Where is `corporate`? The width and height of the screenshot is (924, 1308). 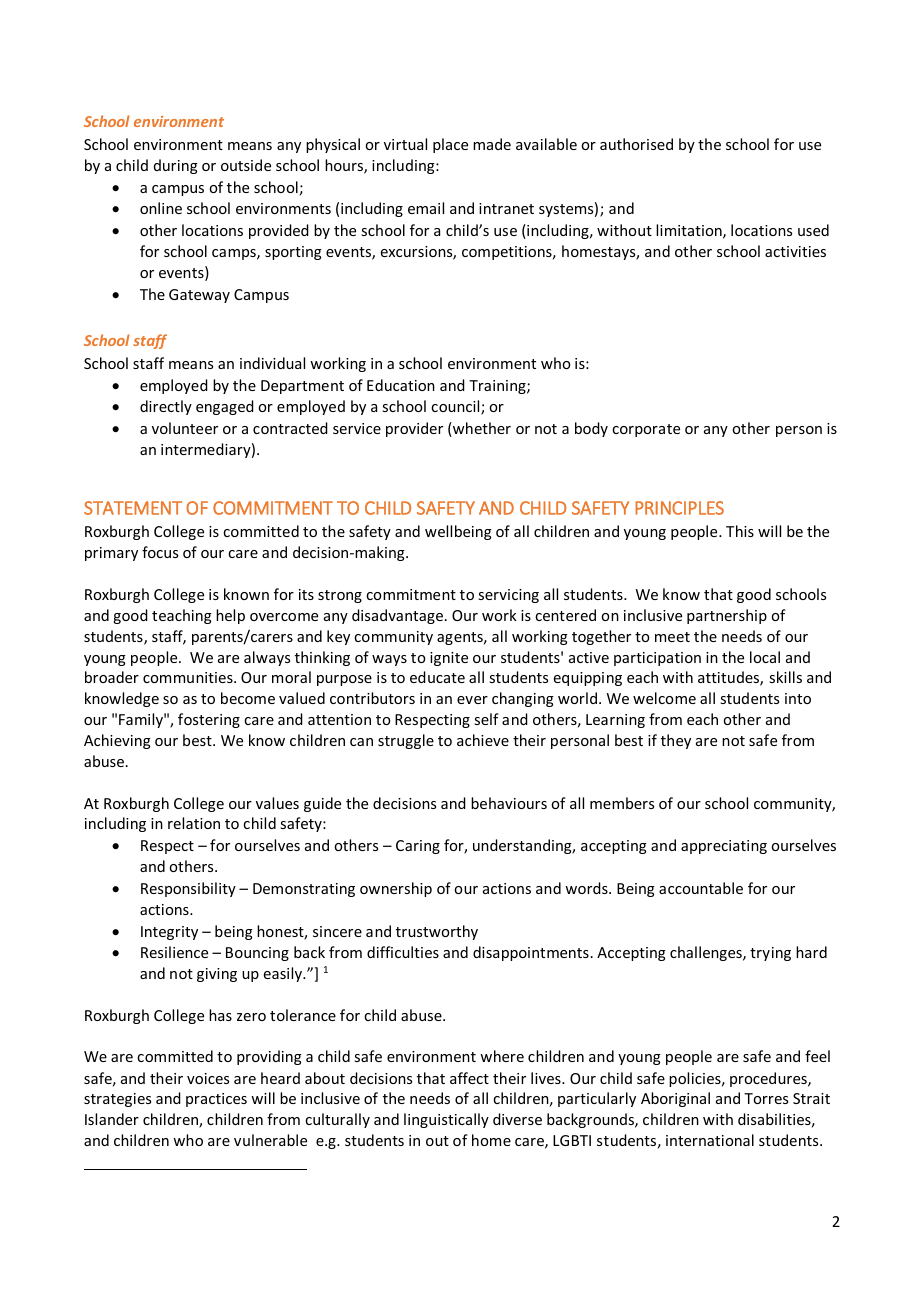 corporate is located at coordinates (646, 430).
